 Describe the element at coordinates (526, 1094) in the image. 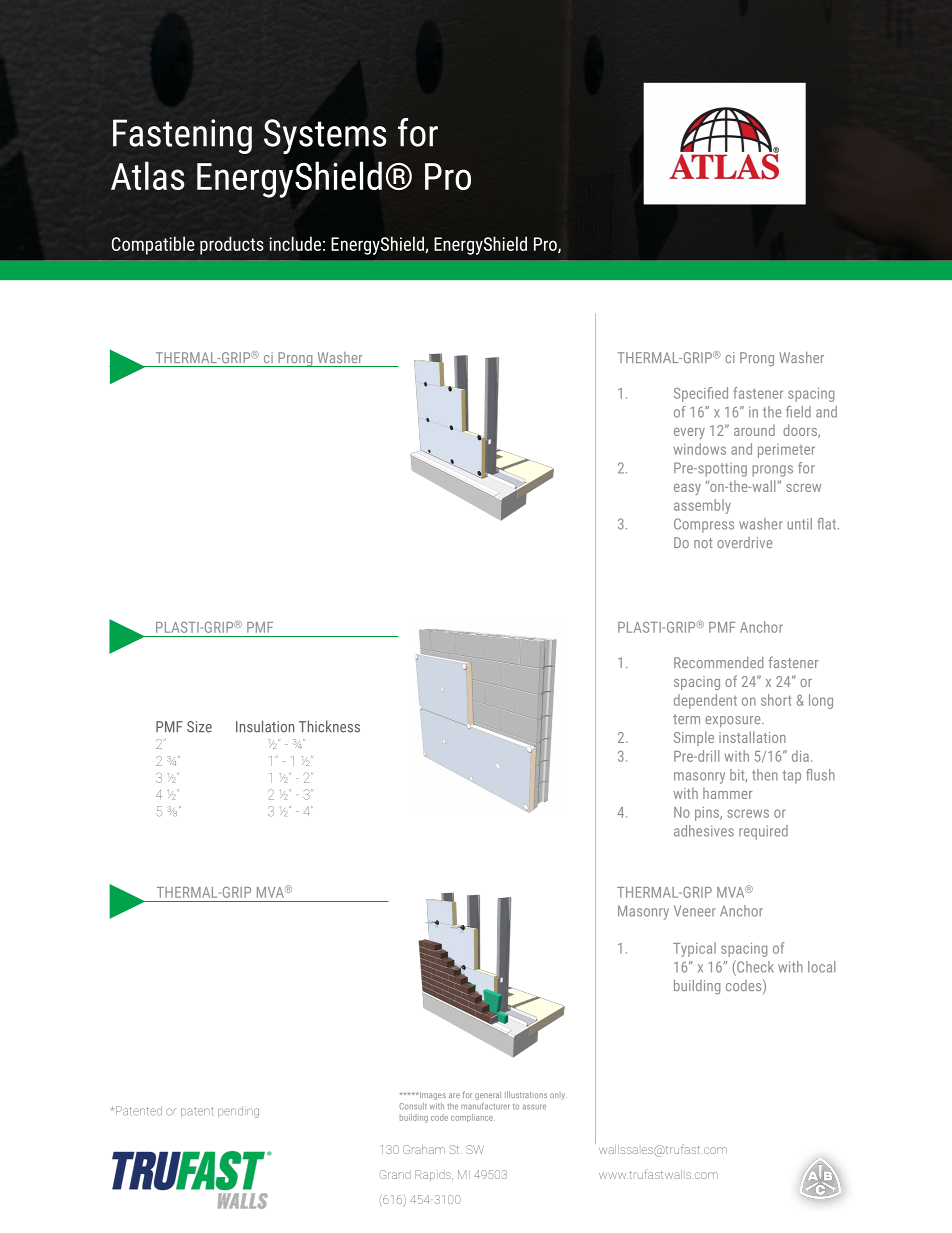

I see `Illustrations` at that location.
